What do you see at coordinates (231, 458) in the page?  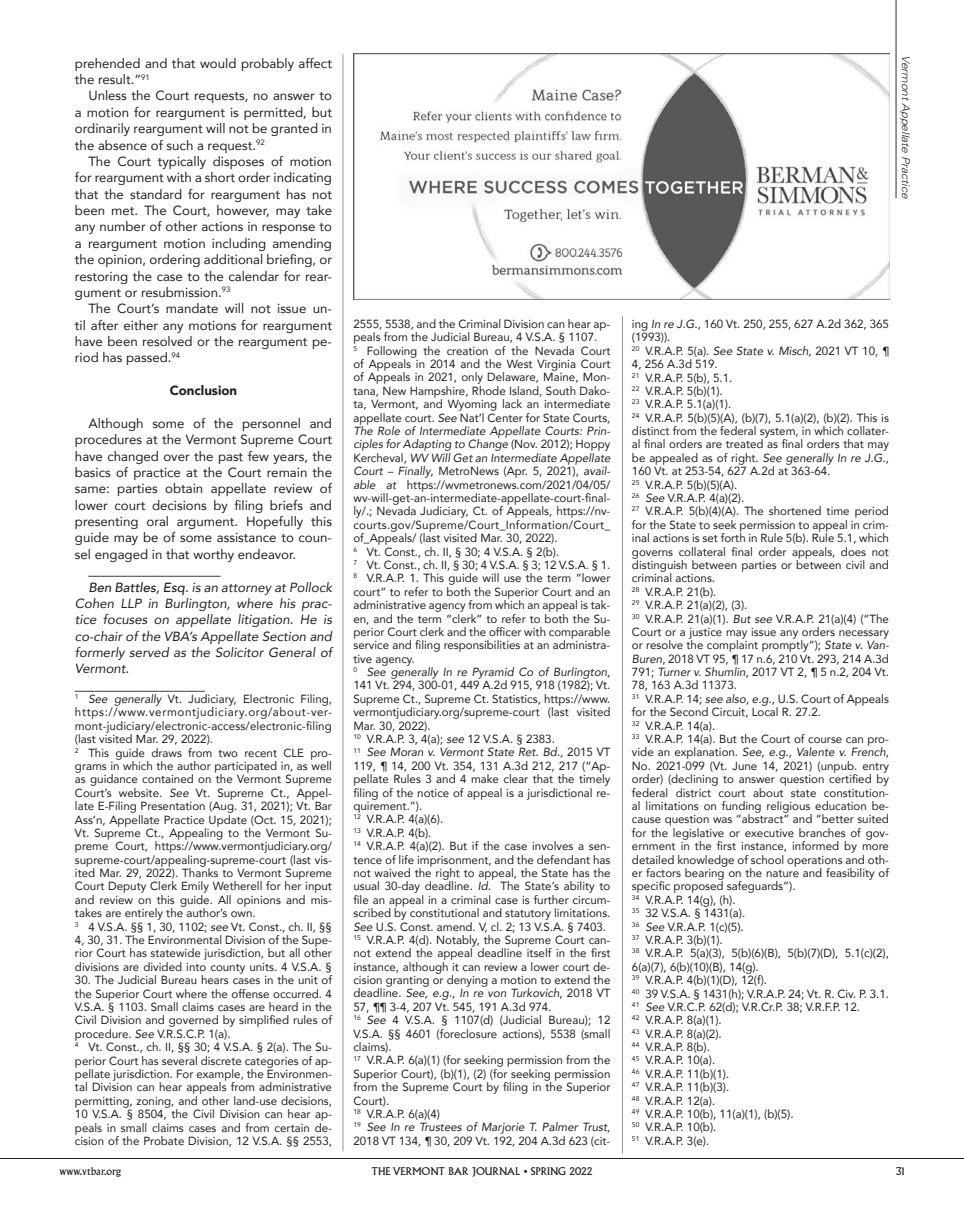 I see `past` at bounding box center [231, 458].
